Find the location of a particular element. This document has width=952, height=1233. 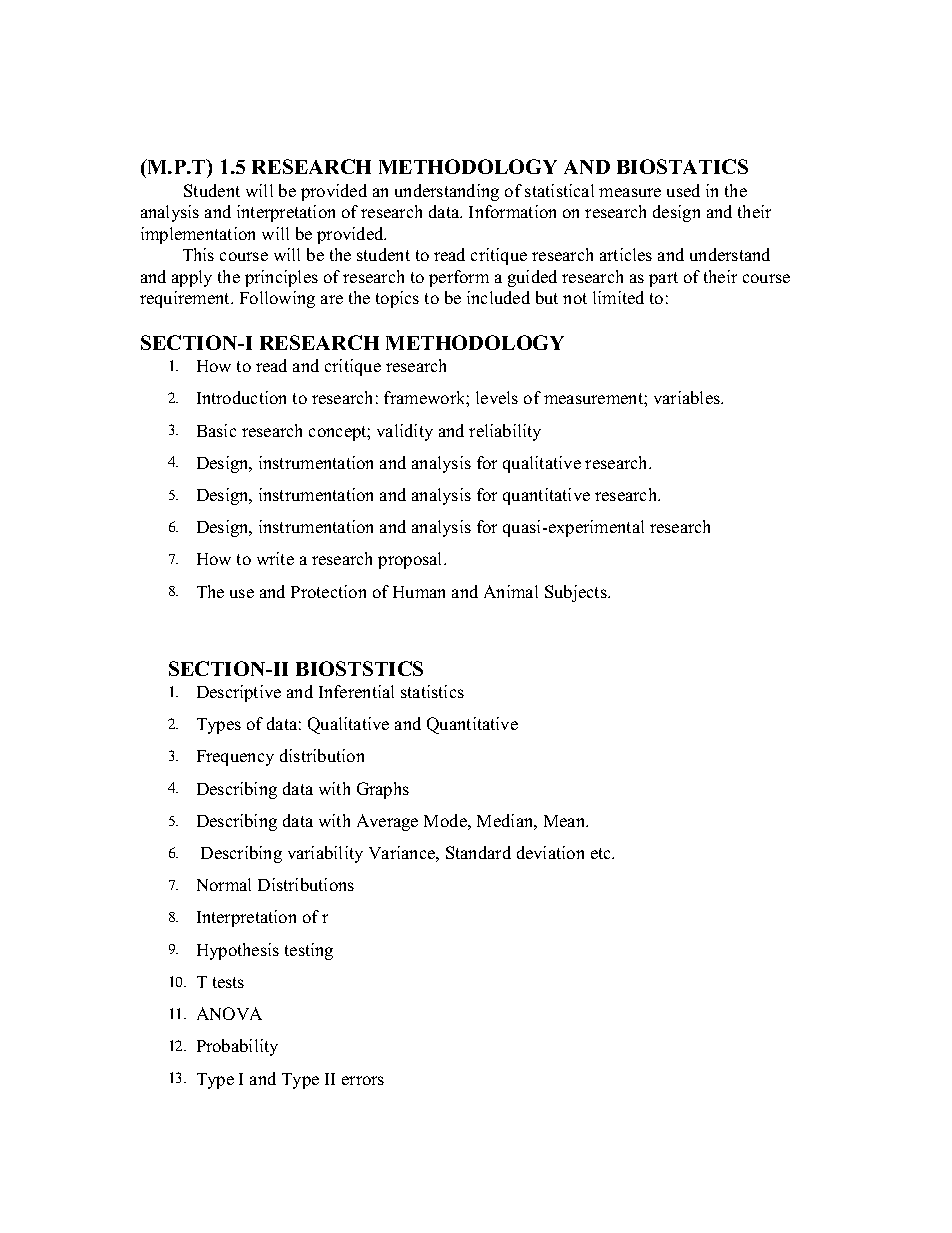

Frequency is located at coordinates (235, 758).
